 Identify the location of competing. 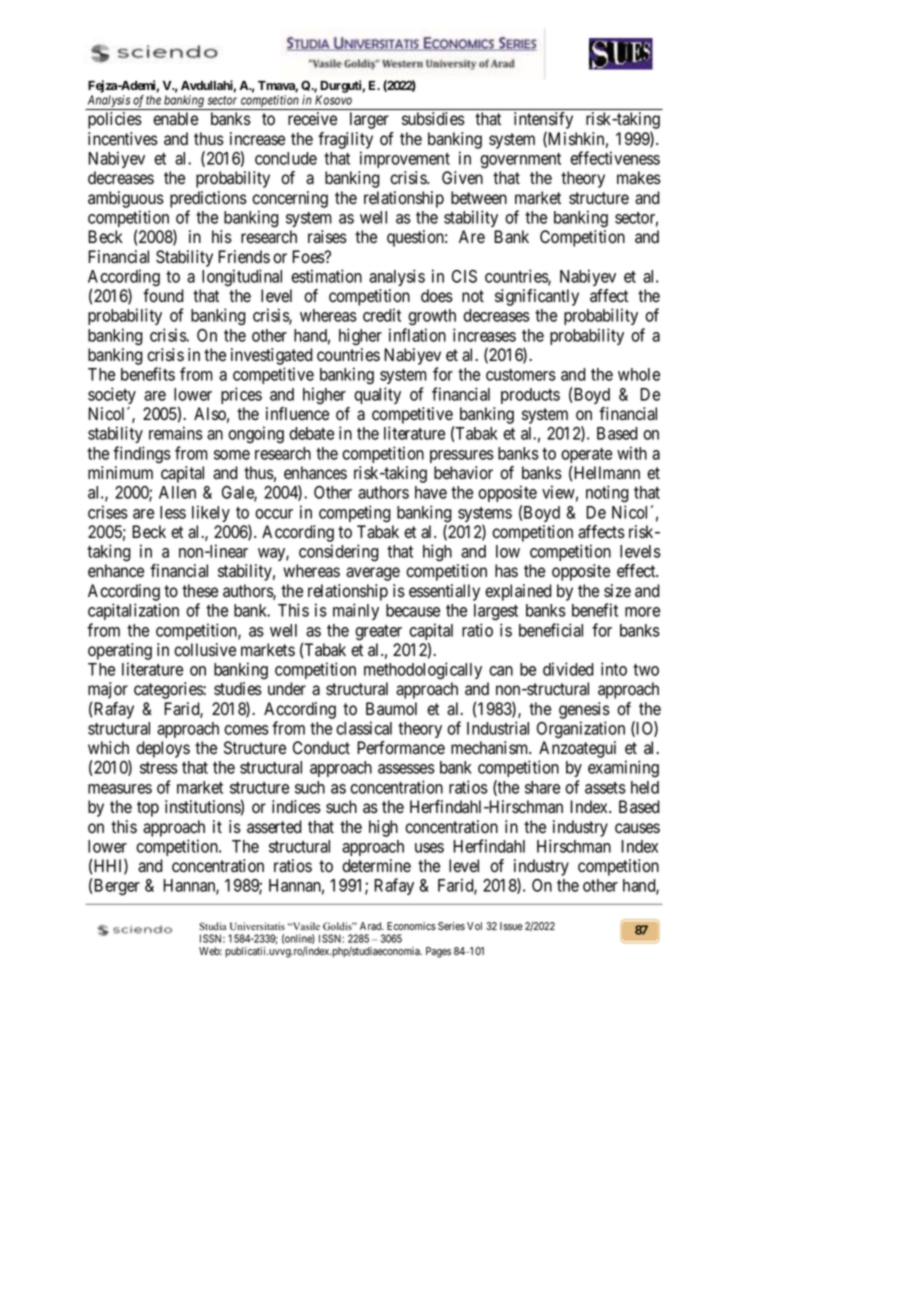
(355, 514).
